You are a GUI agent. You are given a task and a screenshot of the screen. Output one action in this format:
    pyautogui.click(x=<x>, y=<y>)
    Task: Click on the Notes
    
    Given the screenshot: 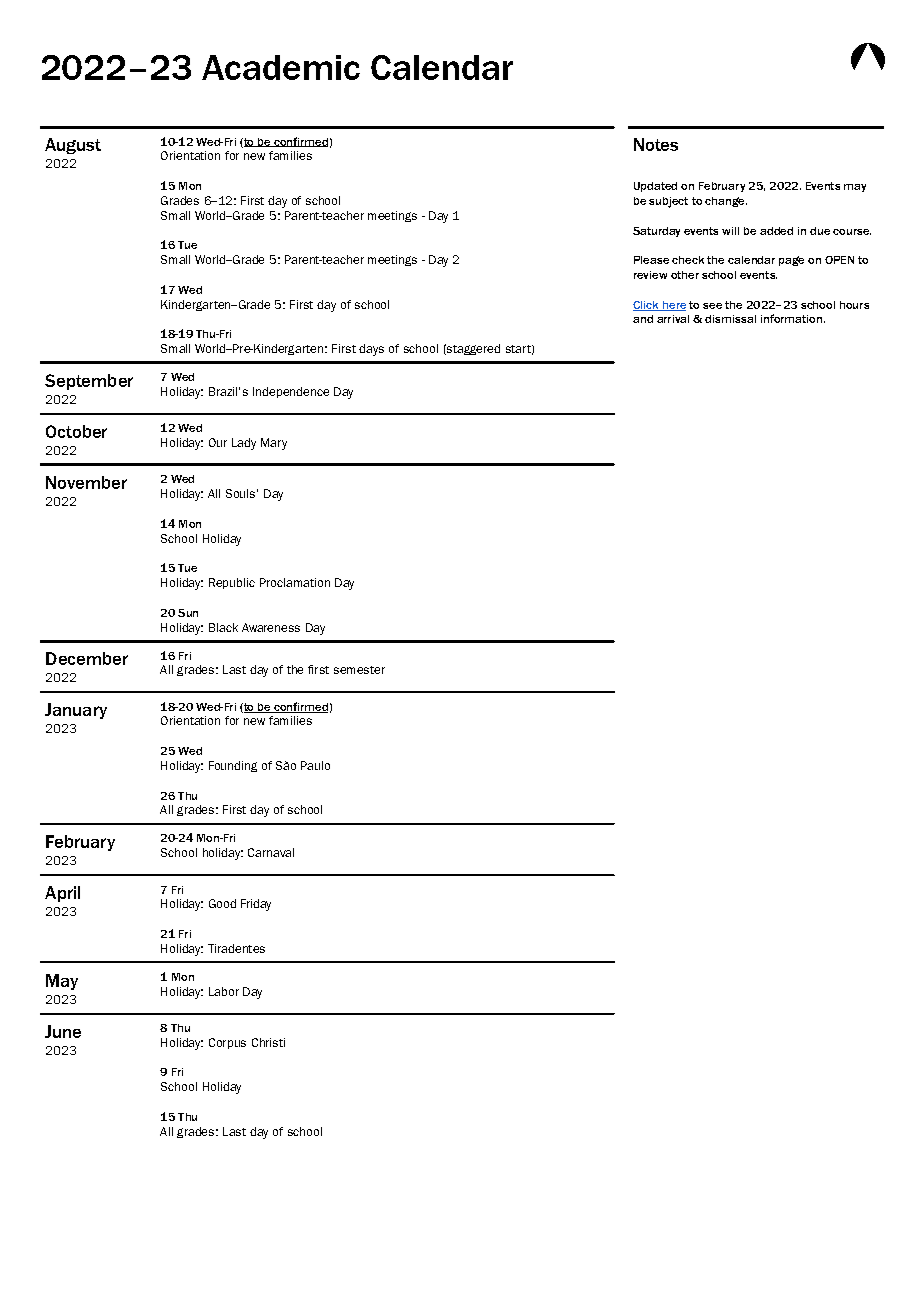 What is the action you would take?
    pyautogui.click(x=656, y=144)
